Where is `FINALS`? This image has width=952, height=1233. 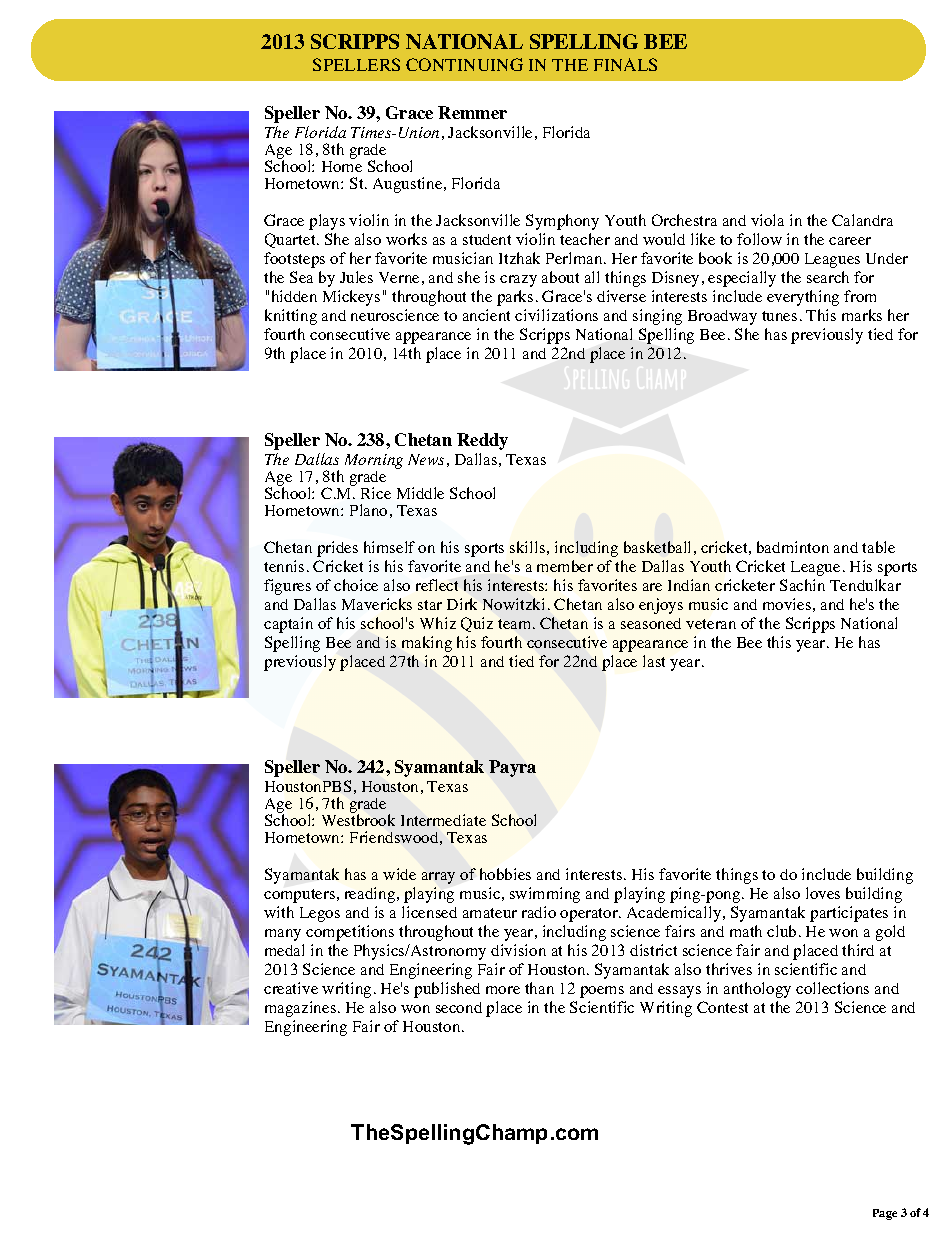 FINALS is located at coordinates (625, 64).
